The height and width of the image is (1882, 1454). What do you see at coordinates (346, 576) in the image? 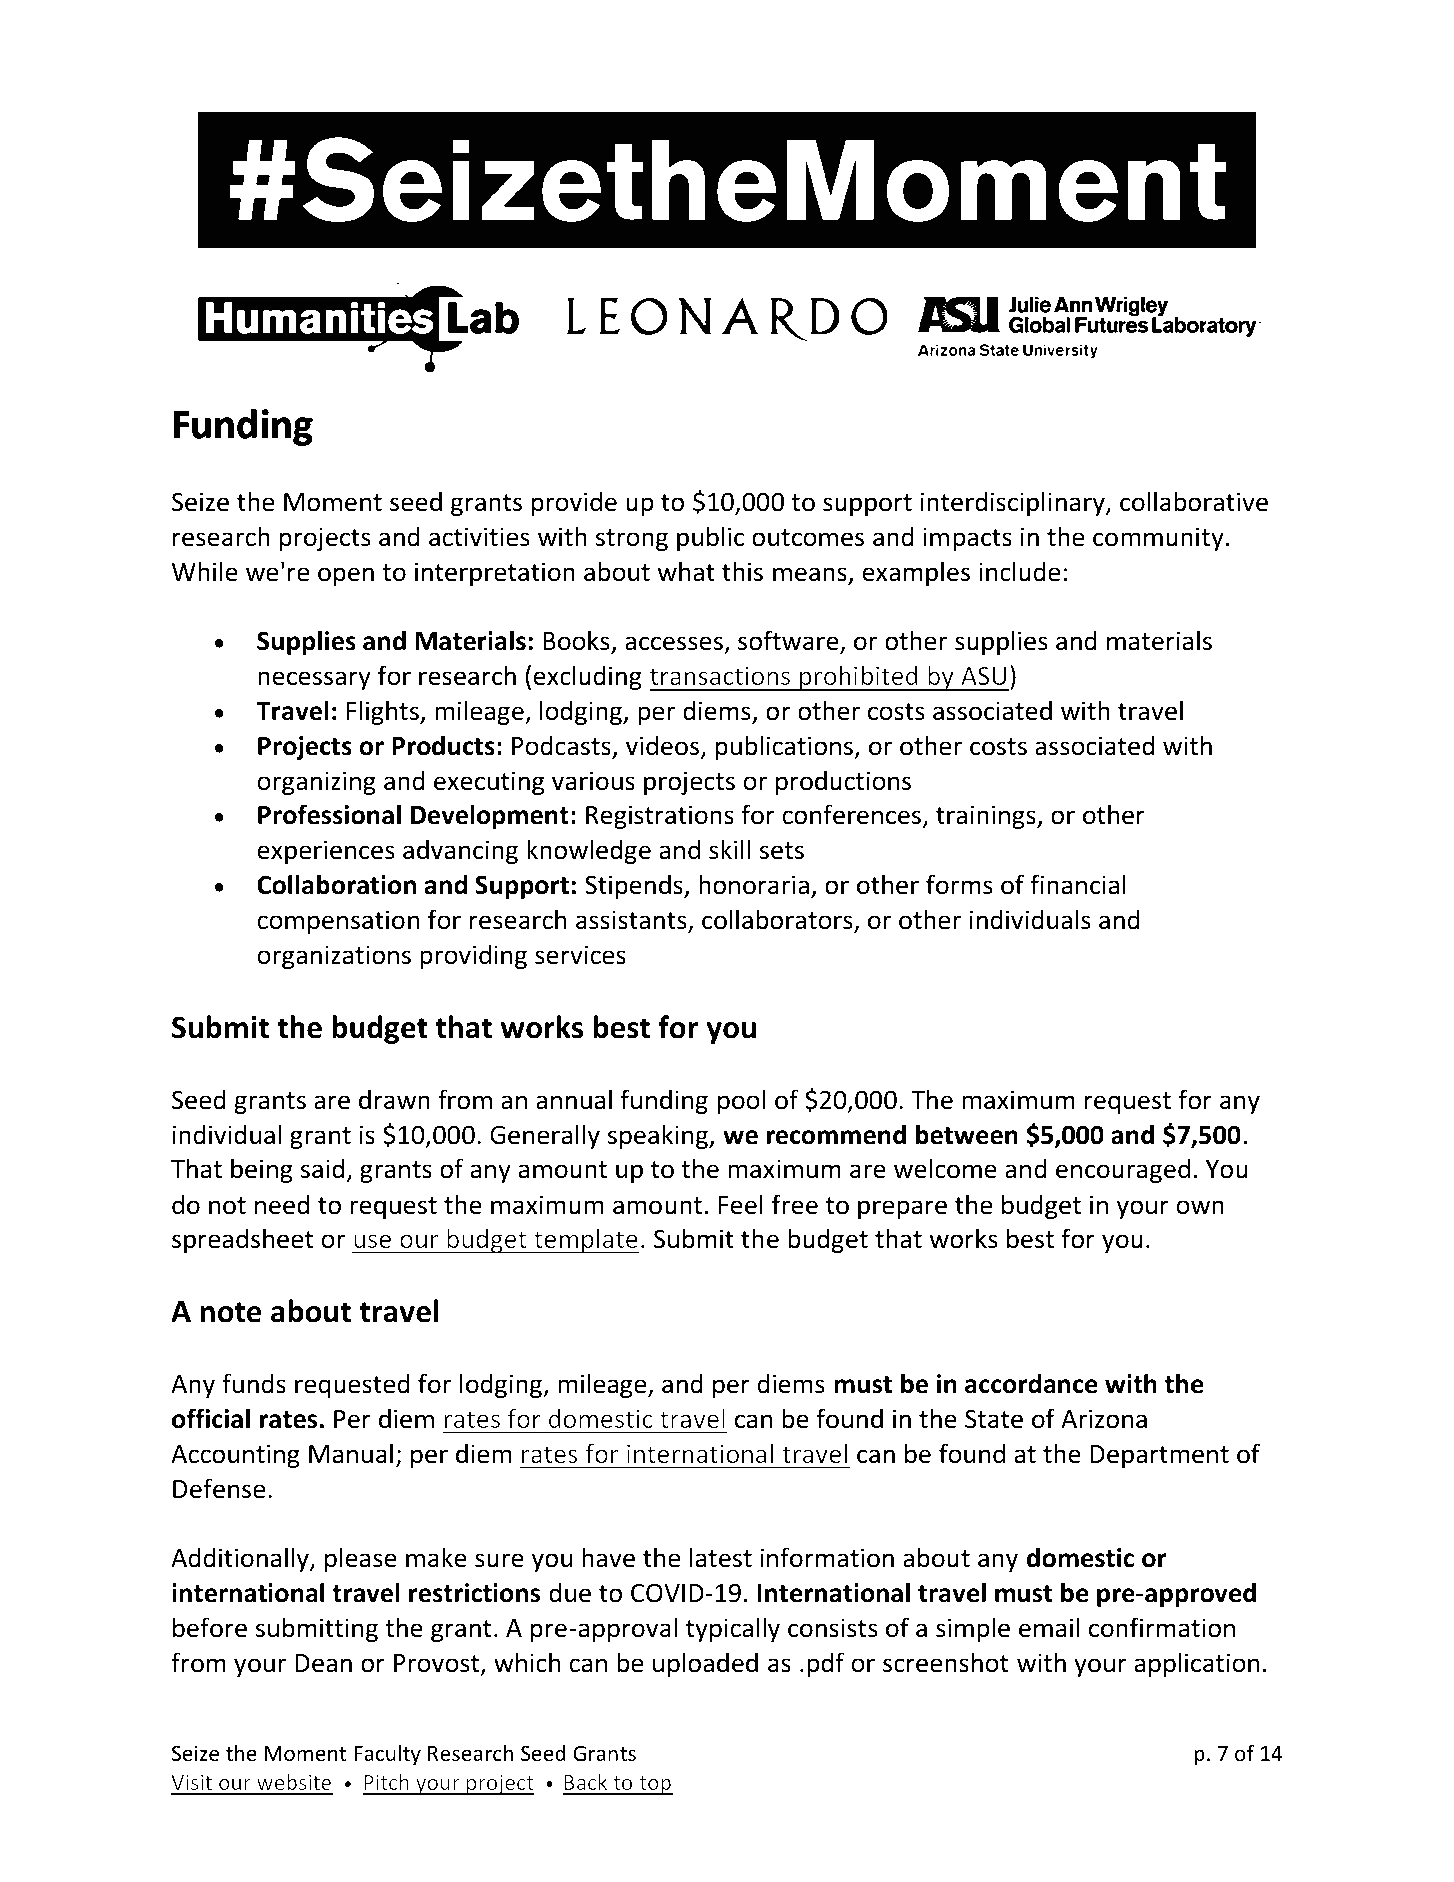
I see `open` at bounding box center [346, 576].
